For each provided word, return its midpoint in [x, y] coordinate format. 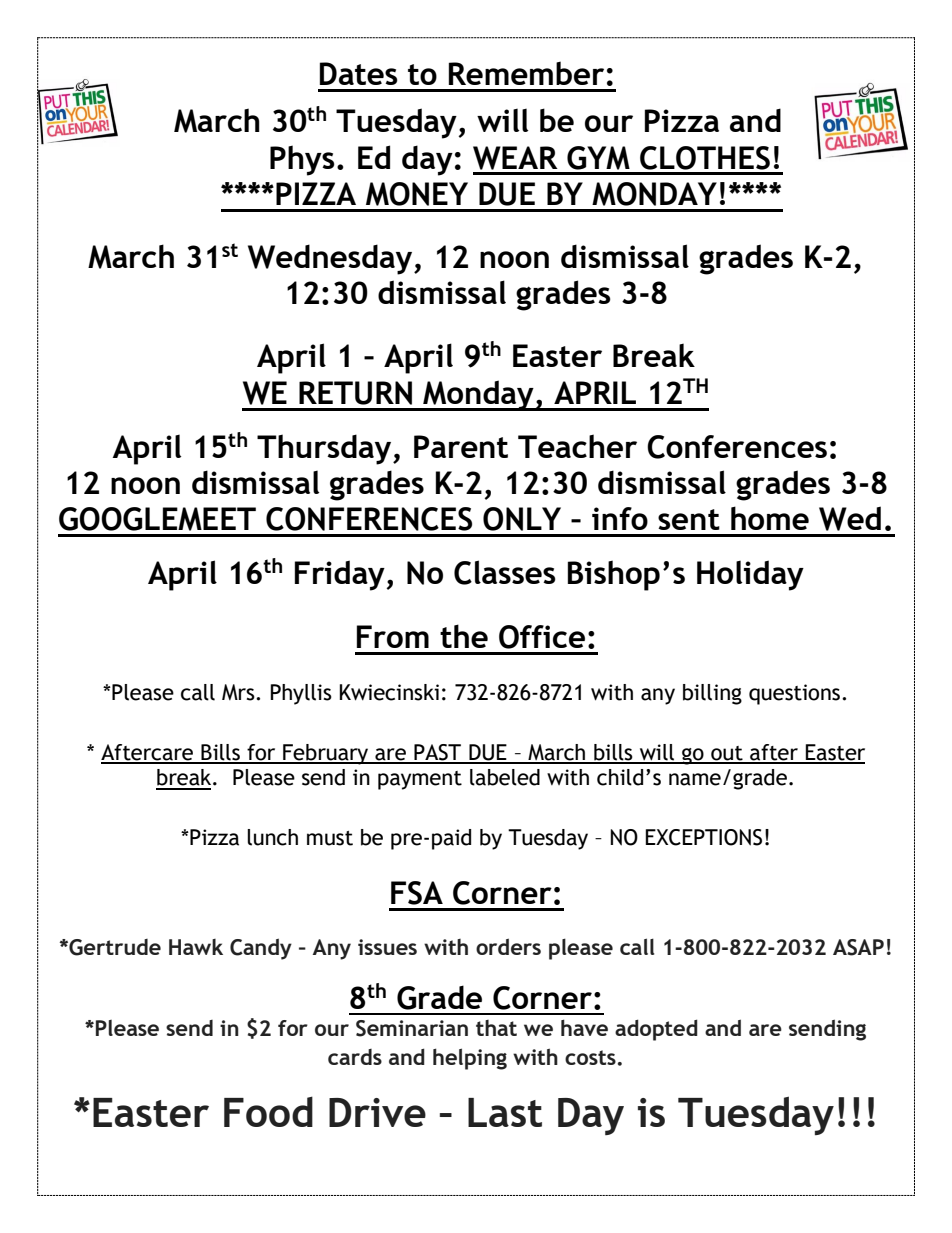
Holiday [750, 575]
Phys [302, 160]
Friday [340, 575]
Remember [526, 73]
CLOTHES [705, 158]
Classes [505, 572]
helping [470, 1059]
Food [268, 1111]
